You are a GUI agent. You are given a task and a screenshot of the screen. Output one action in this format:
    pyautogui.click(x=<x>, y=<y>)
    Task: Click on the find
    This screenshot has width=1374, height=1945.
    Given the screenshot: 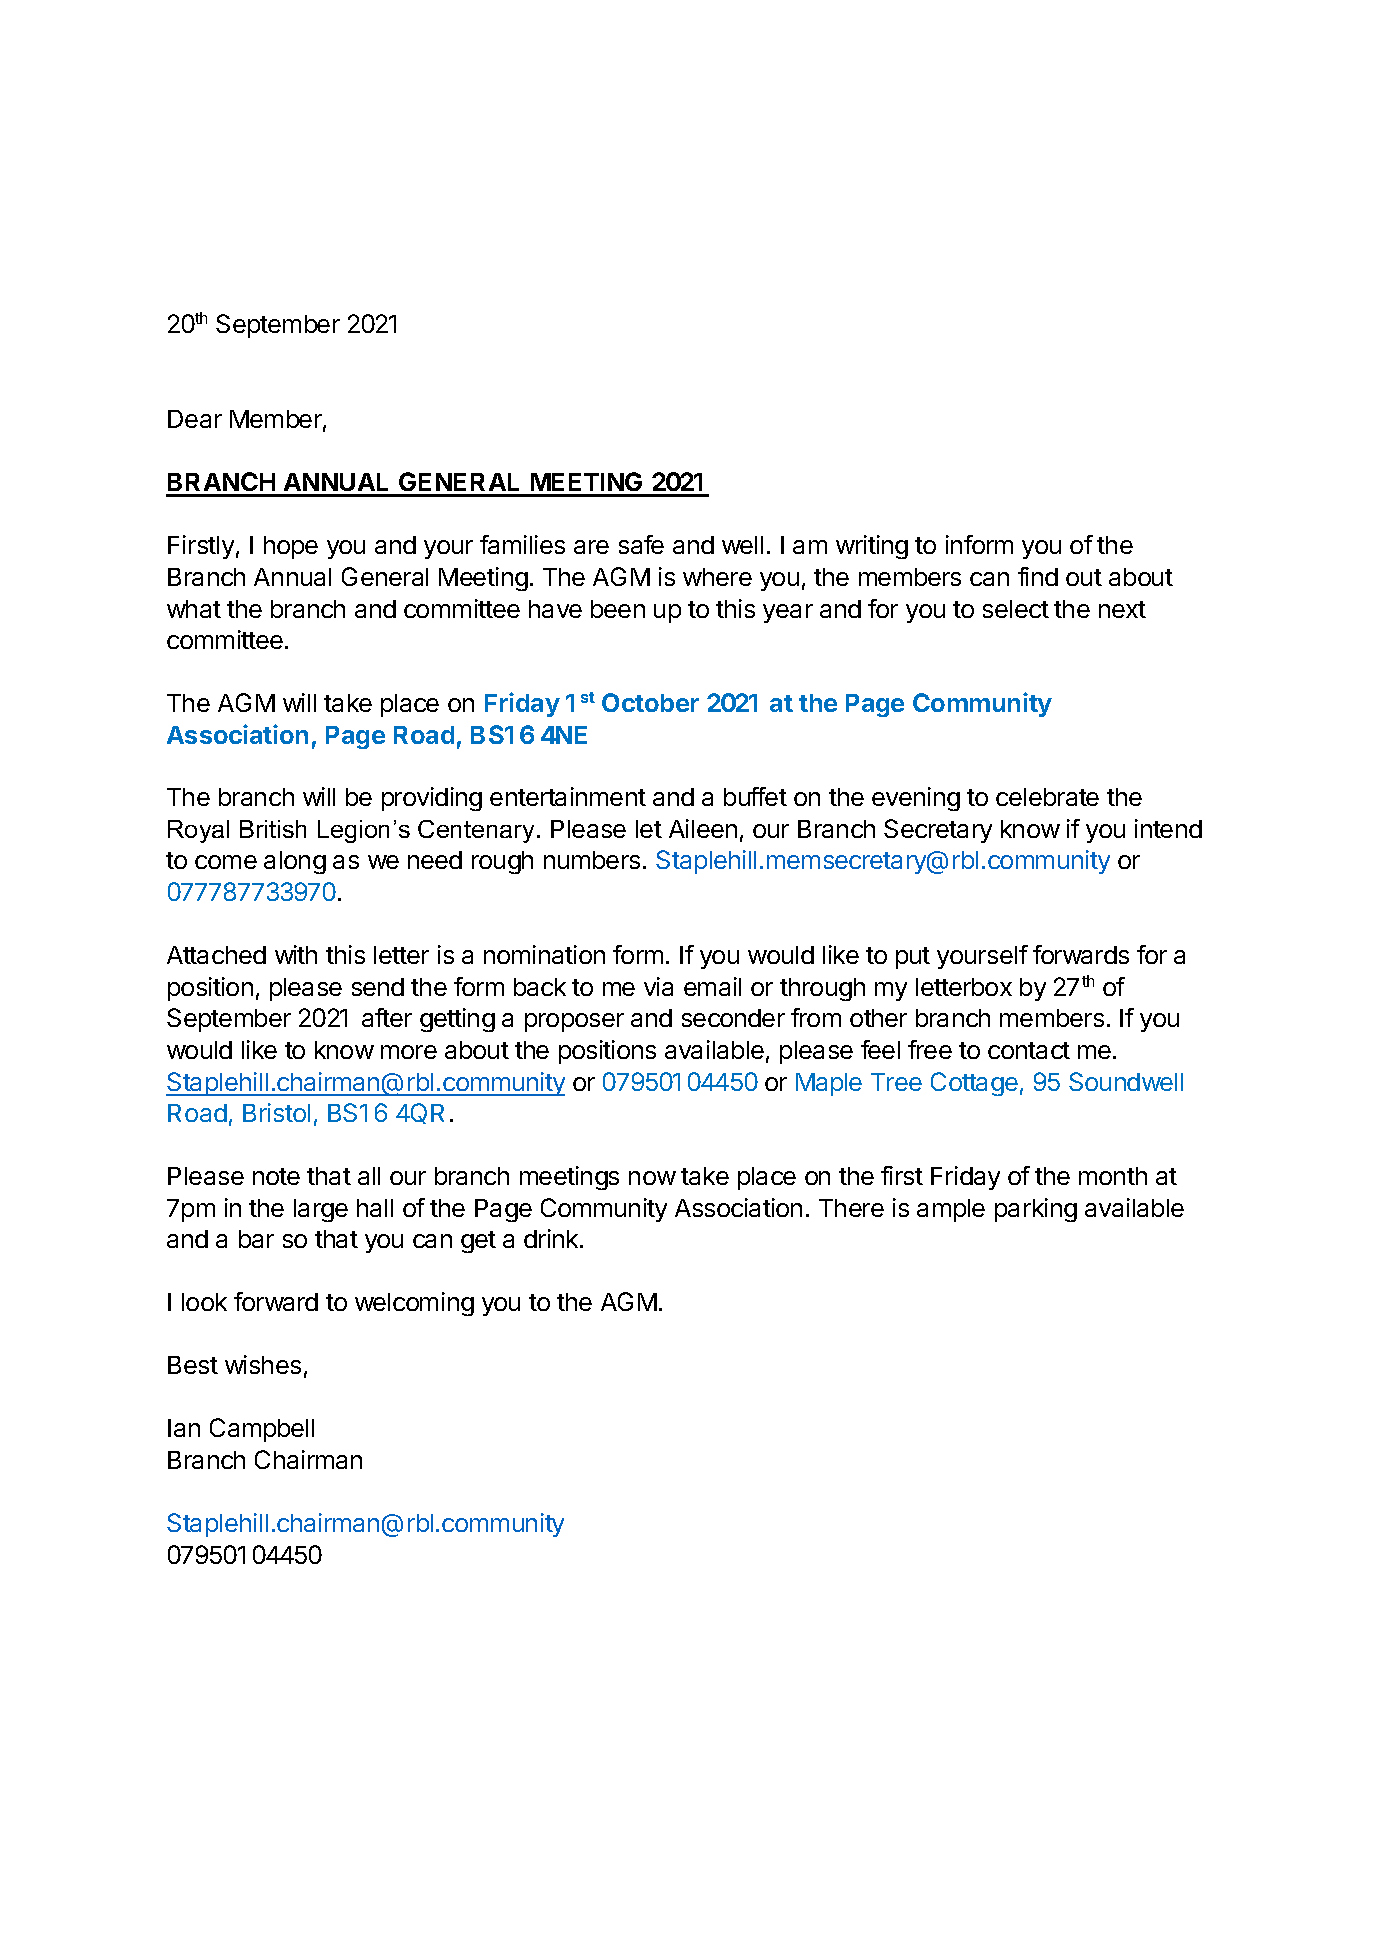 What is the action you would take?
    pyautogui.click(x=1038, y=576)
